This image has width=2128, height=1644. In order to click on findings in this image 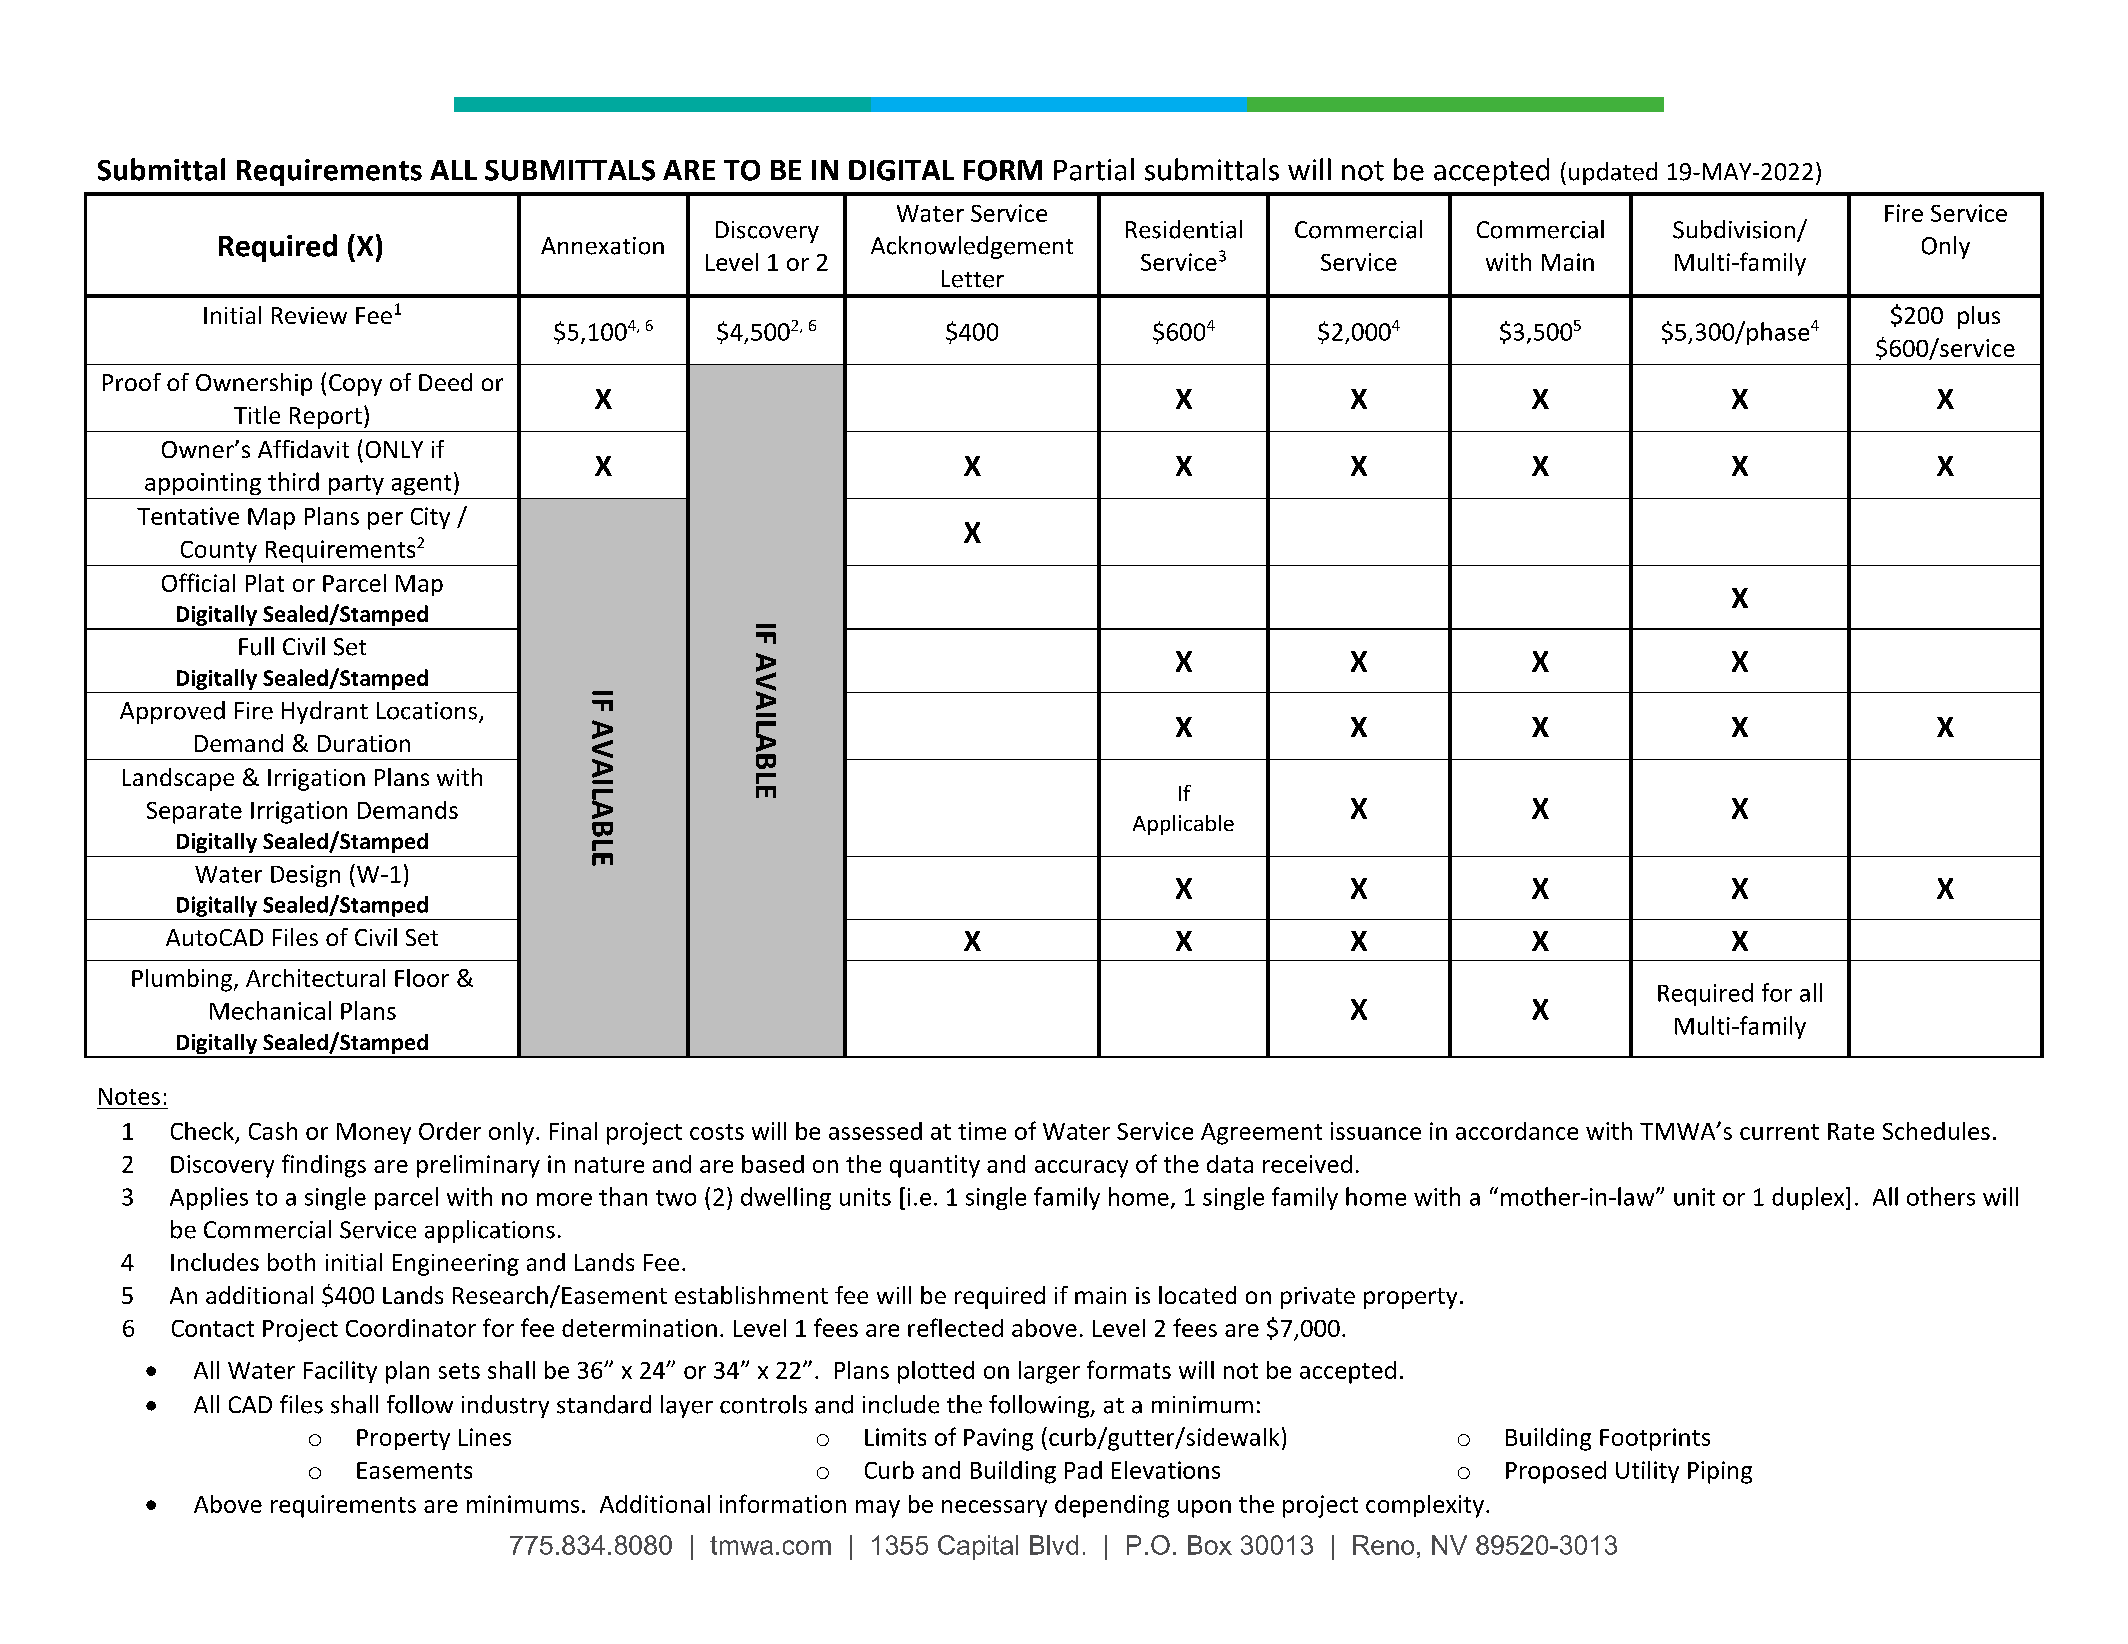, I will do `click(324, 1166)`.
